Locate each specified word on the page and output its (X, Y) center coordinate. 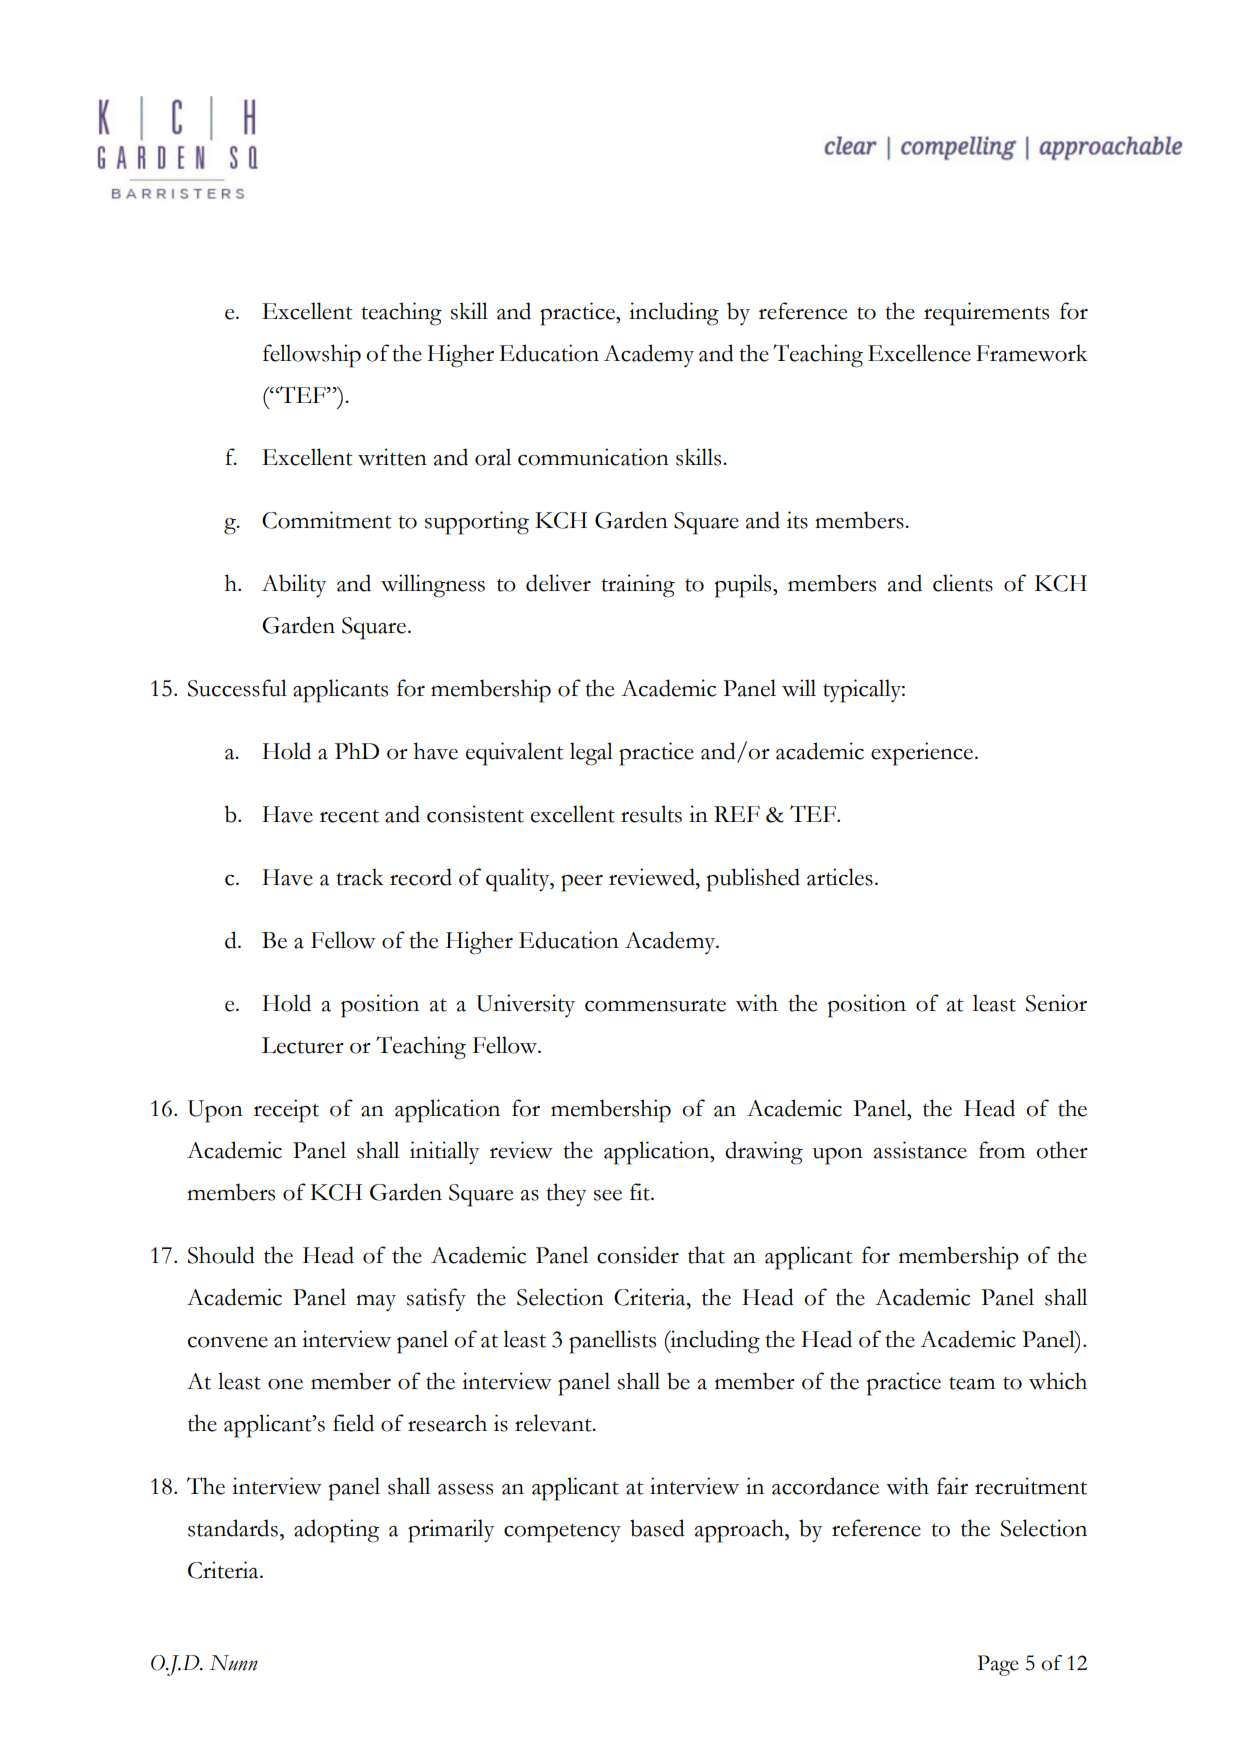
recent (349, 816)
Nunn (233, 1663)
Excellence (919, 353)
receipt (286, 1111)
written (392, 457)
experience (922, 754)
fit (641, 1192)
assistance (920, 1150)
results (651, 814)
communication (593, 457)
